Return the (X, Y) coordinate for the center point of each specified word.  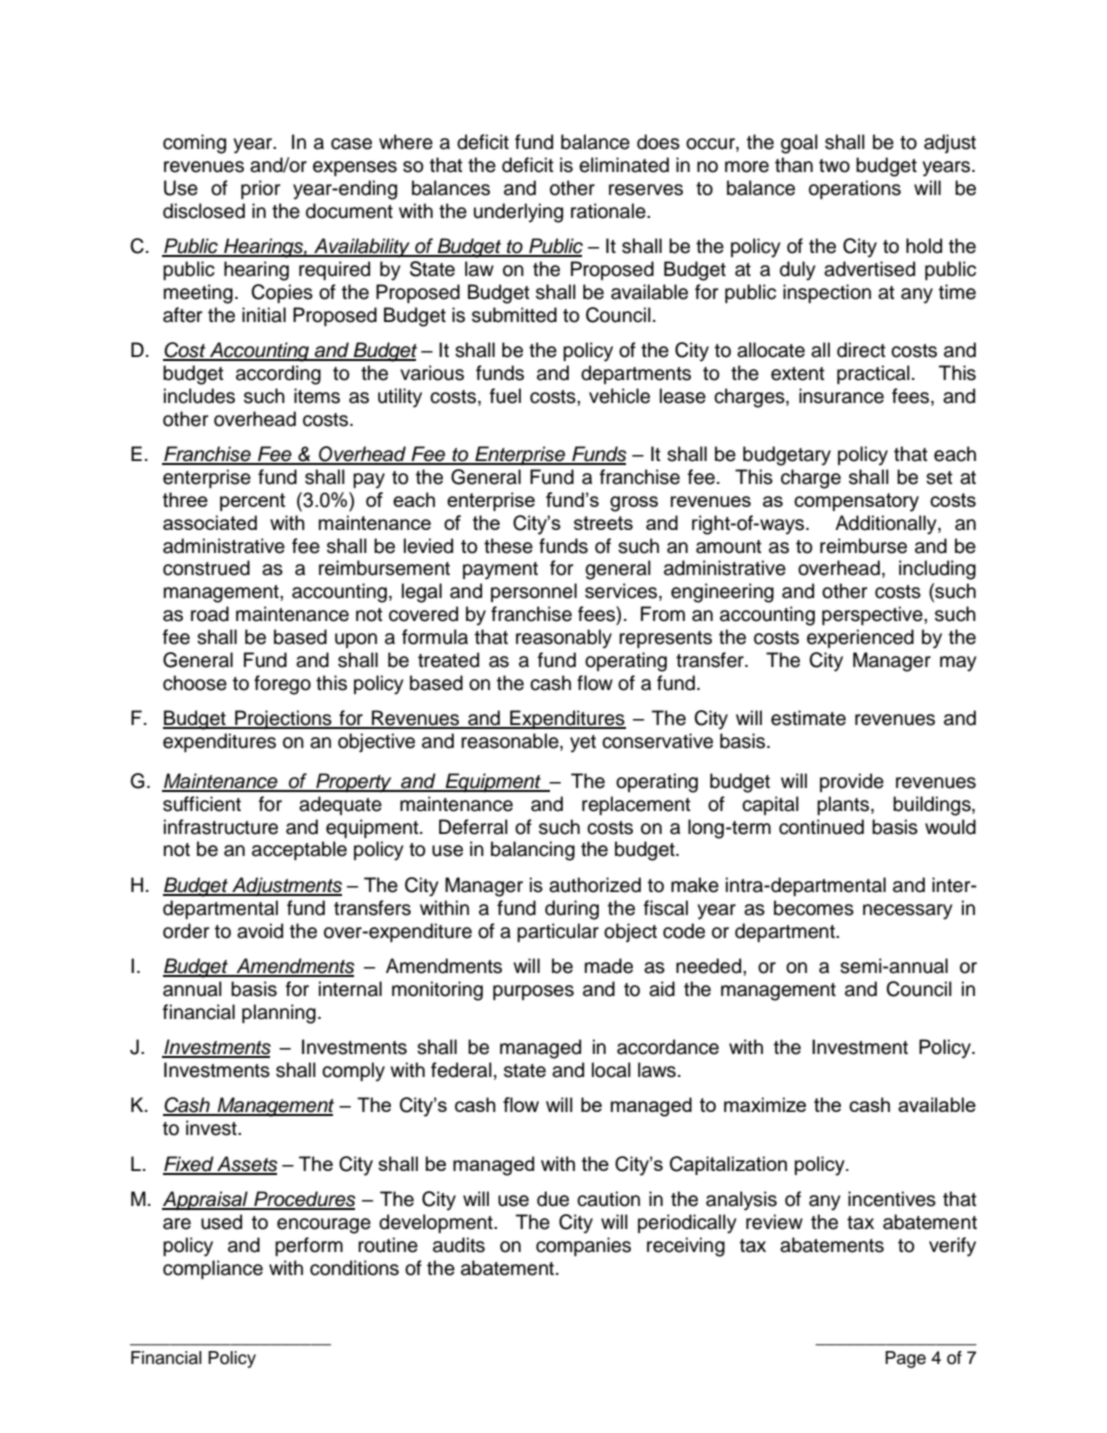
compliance (213, 1269)
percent (252, 502)
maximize (765, 1104)
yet (583, 744)
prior (260, 189)
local (611, 1070)
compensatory (856, 502)
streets (603, 523)
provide (852, 782)
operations (855, 189)
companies (583, 1246)
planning (279, 1014)
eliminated (624, 165)
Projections (283, 719)
